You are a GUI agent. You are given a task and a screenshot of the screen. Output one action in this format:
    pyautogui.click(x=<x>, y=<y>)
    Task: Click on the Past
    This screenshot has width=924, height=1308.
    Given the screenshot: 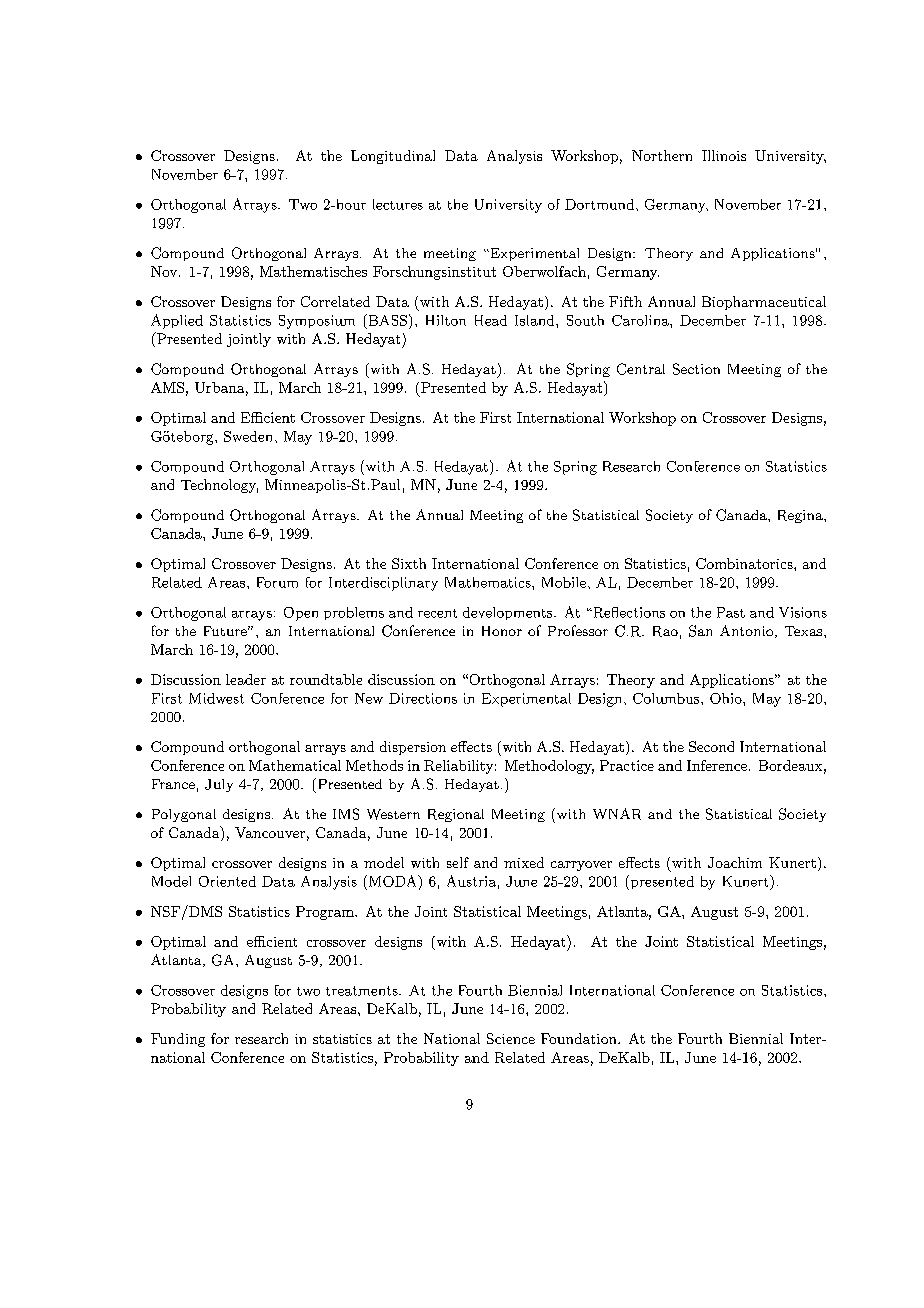 What is the action you would take?
    pyautogui.click(x=731, y=612)
